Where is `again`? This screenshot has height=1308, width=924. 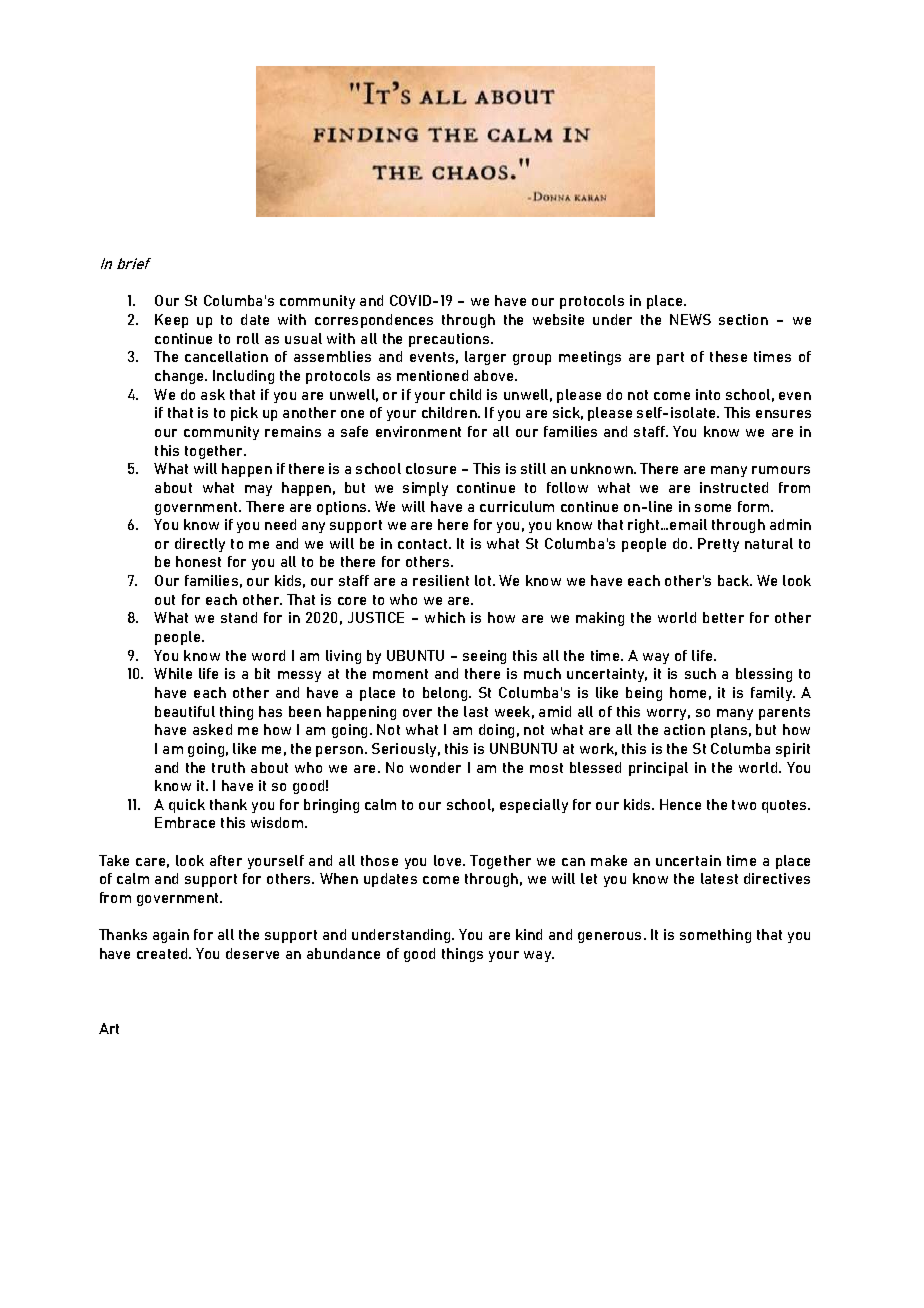 again is located at coordinates (171, 936).
